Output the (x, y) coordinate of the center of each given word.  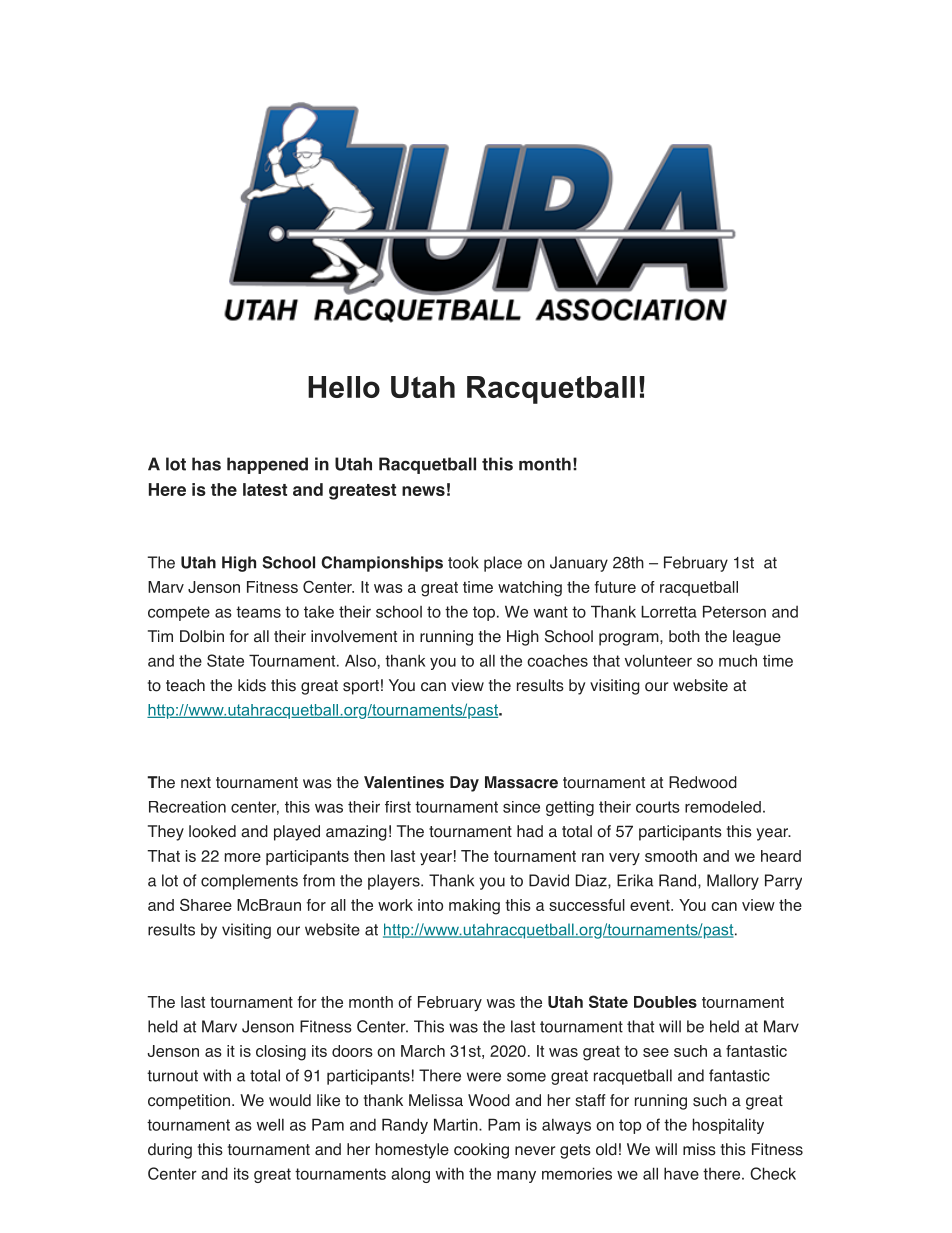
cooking (481, 1151)
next (196, 783)
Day (464, 784)
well (270, 1124)
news (423, 491)
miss (699, 1149)
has (206, 464)
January (579, 564)
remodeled (723, 807)
